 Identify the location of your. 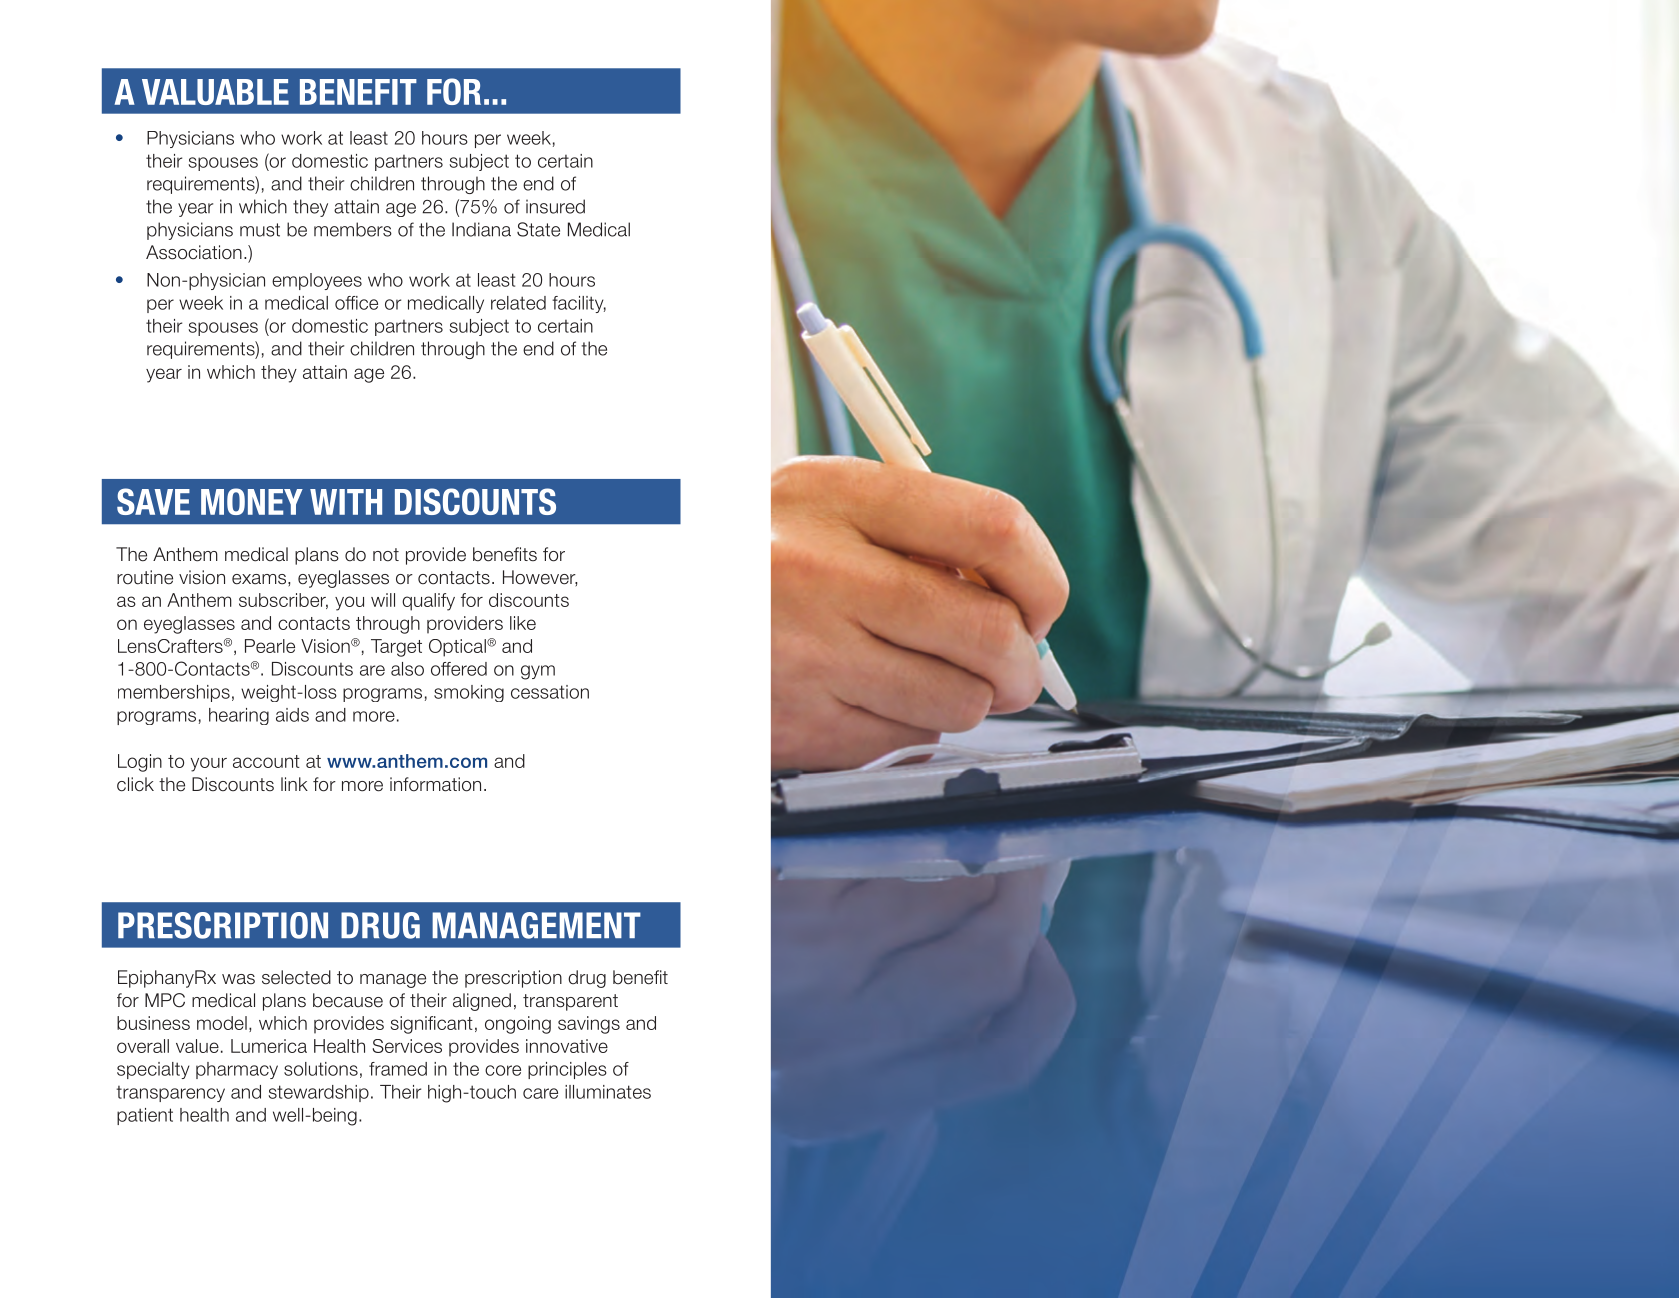
(208, 764).
